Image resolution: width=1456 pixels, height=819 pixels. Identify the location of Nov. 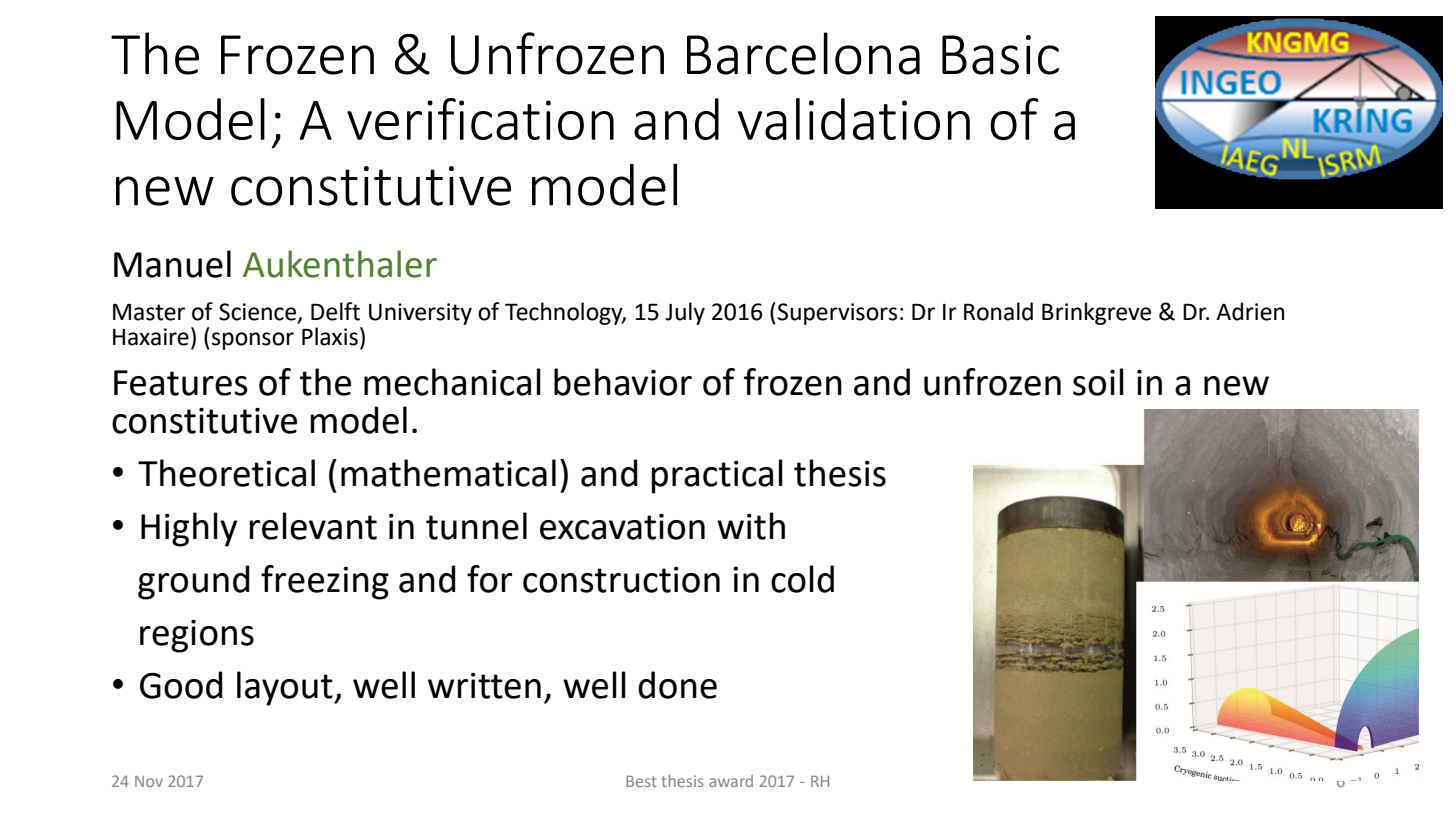
(149, 781).
